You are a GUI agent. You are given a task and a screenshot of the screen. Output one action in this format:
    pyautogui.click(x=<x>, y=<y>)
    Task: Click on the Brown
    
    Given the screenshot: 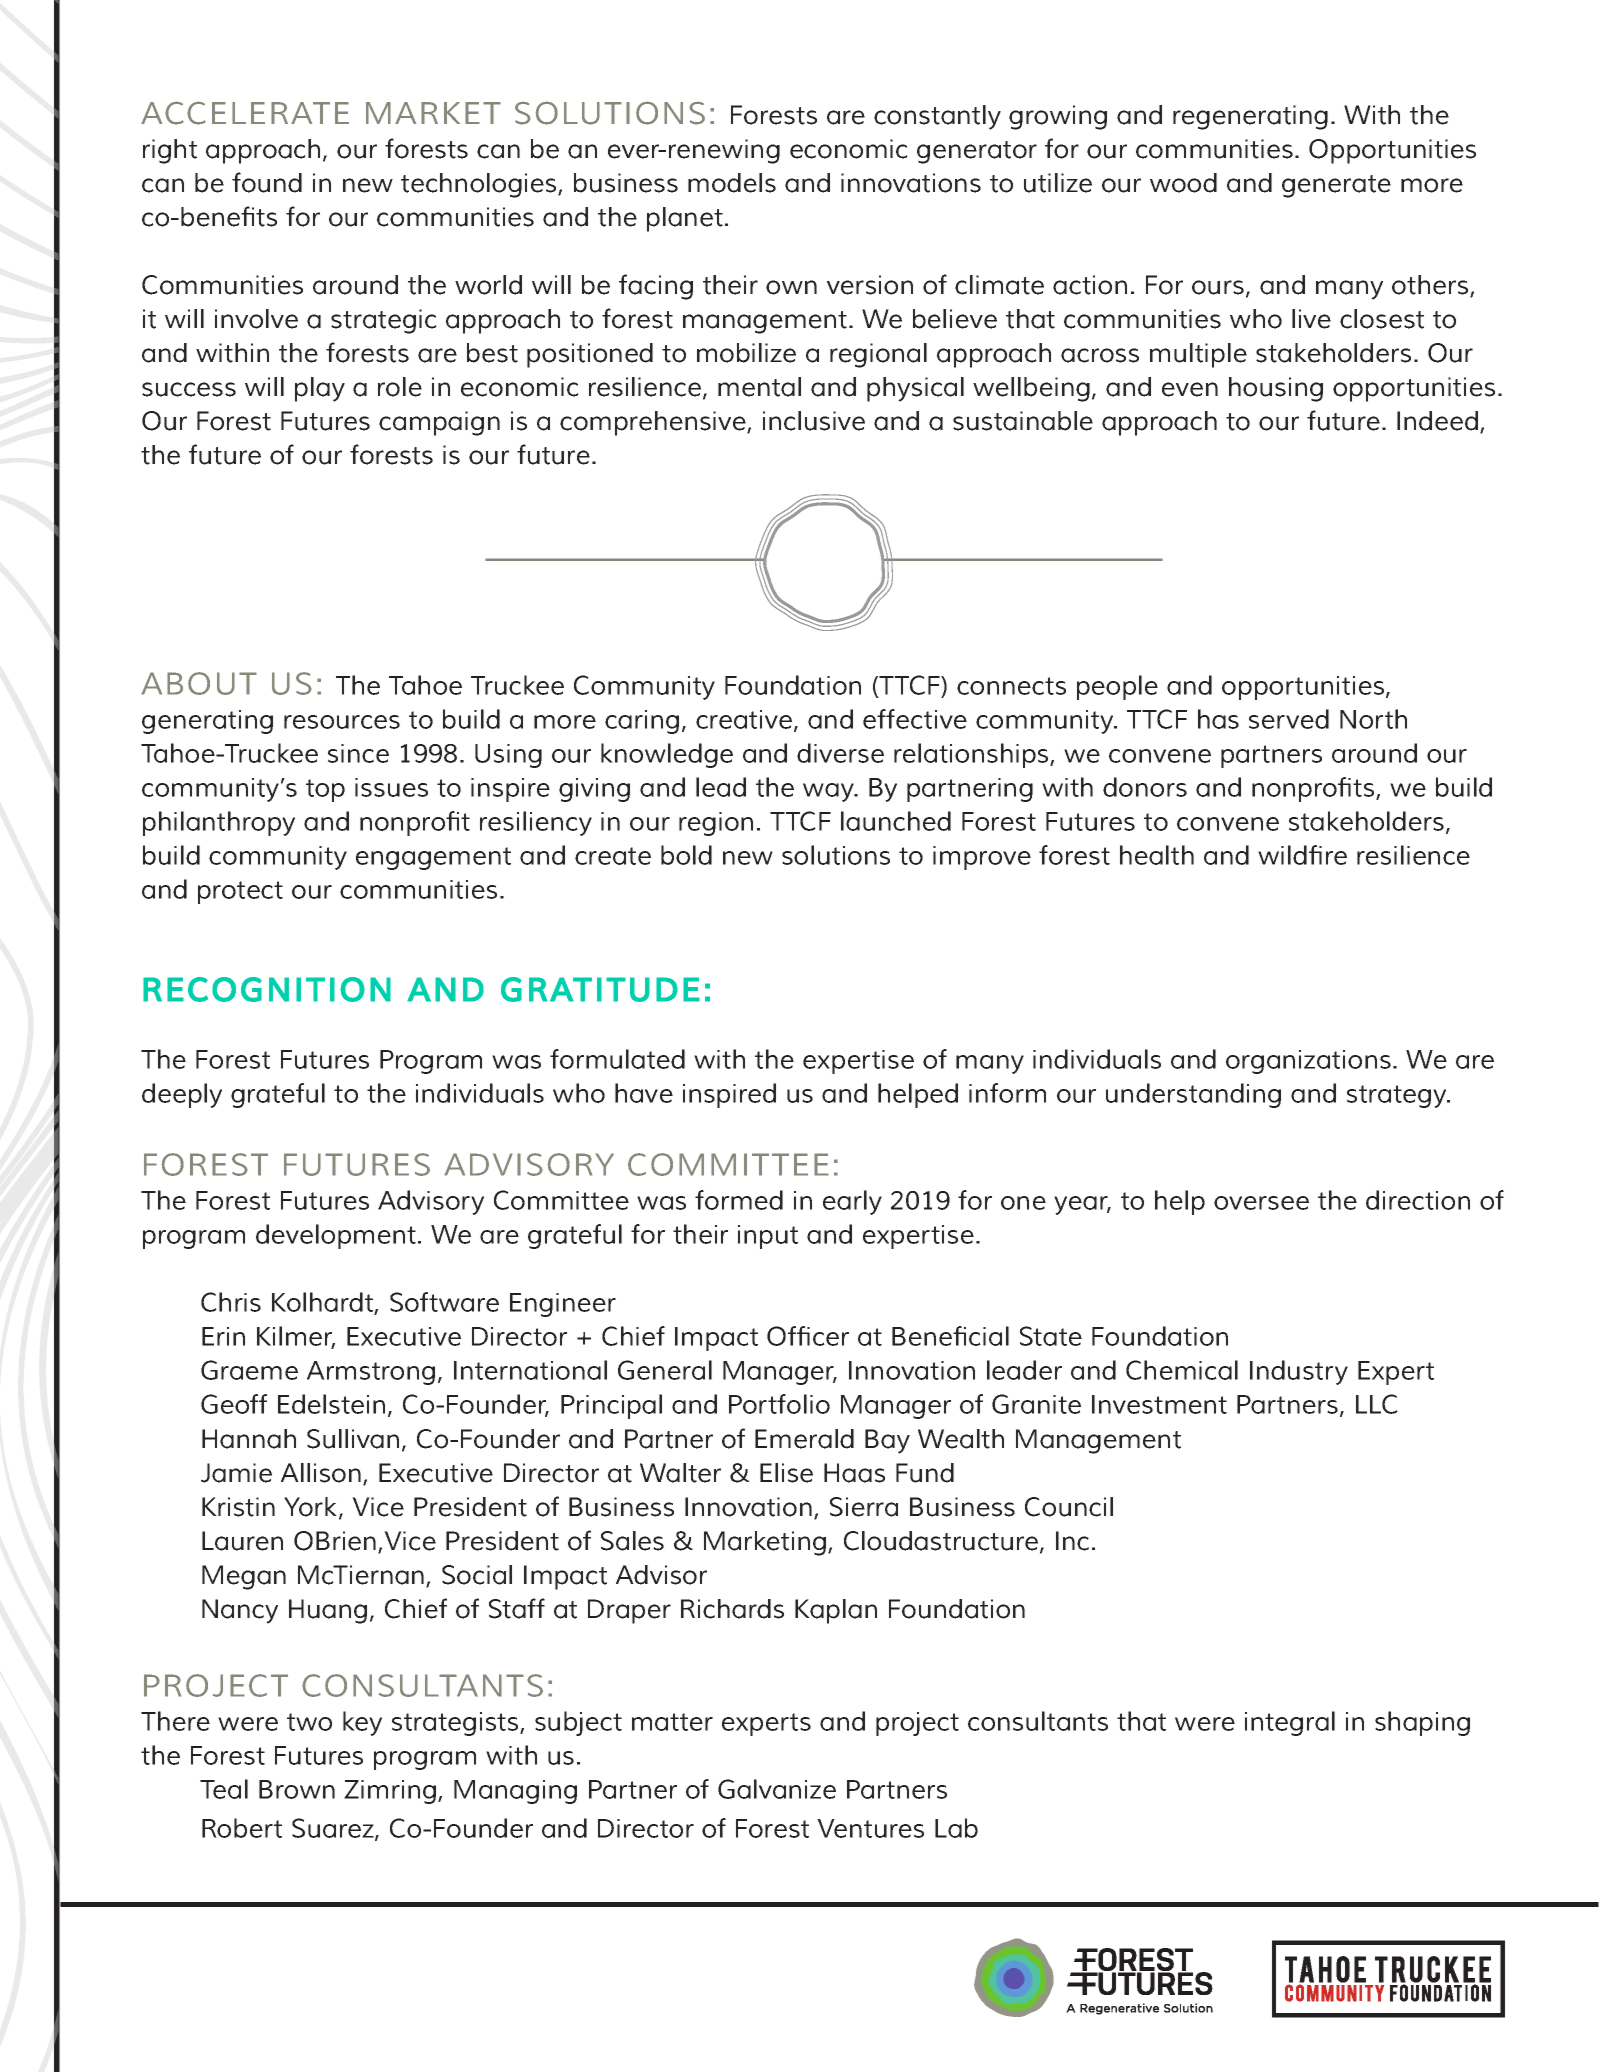 What is the action you would take?
    pyautogui.click(x=297, y=1789)
